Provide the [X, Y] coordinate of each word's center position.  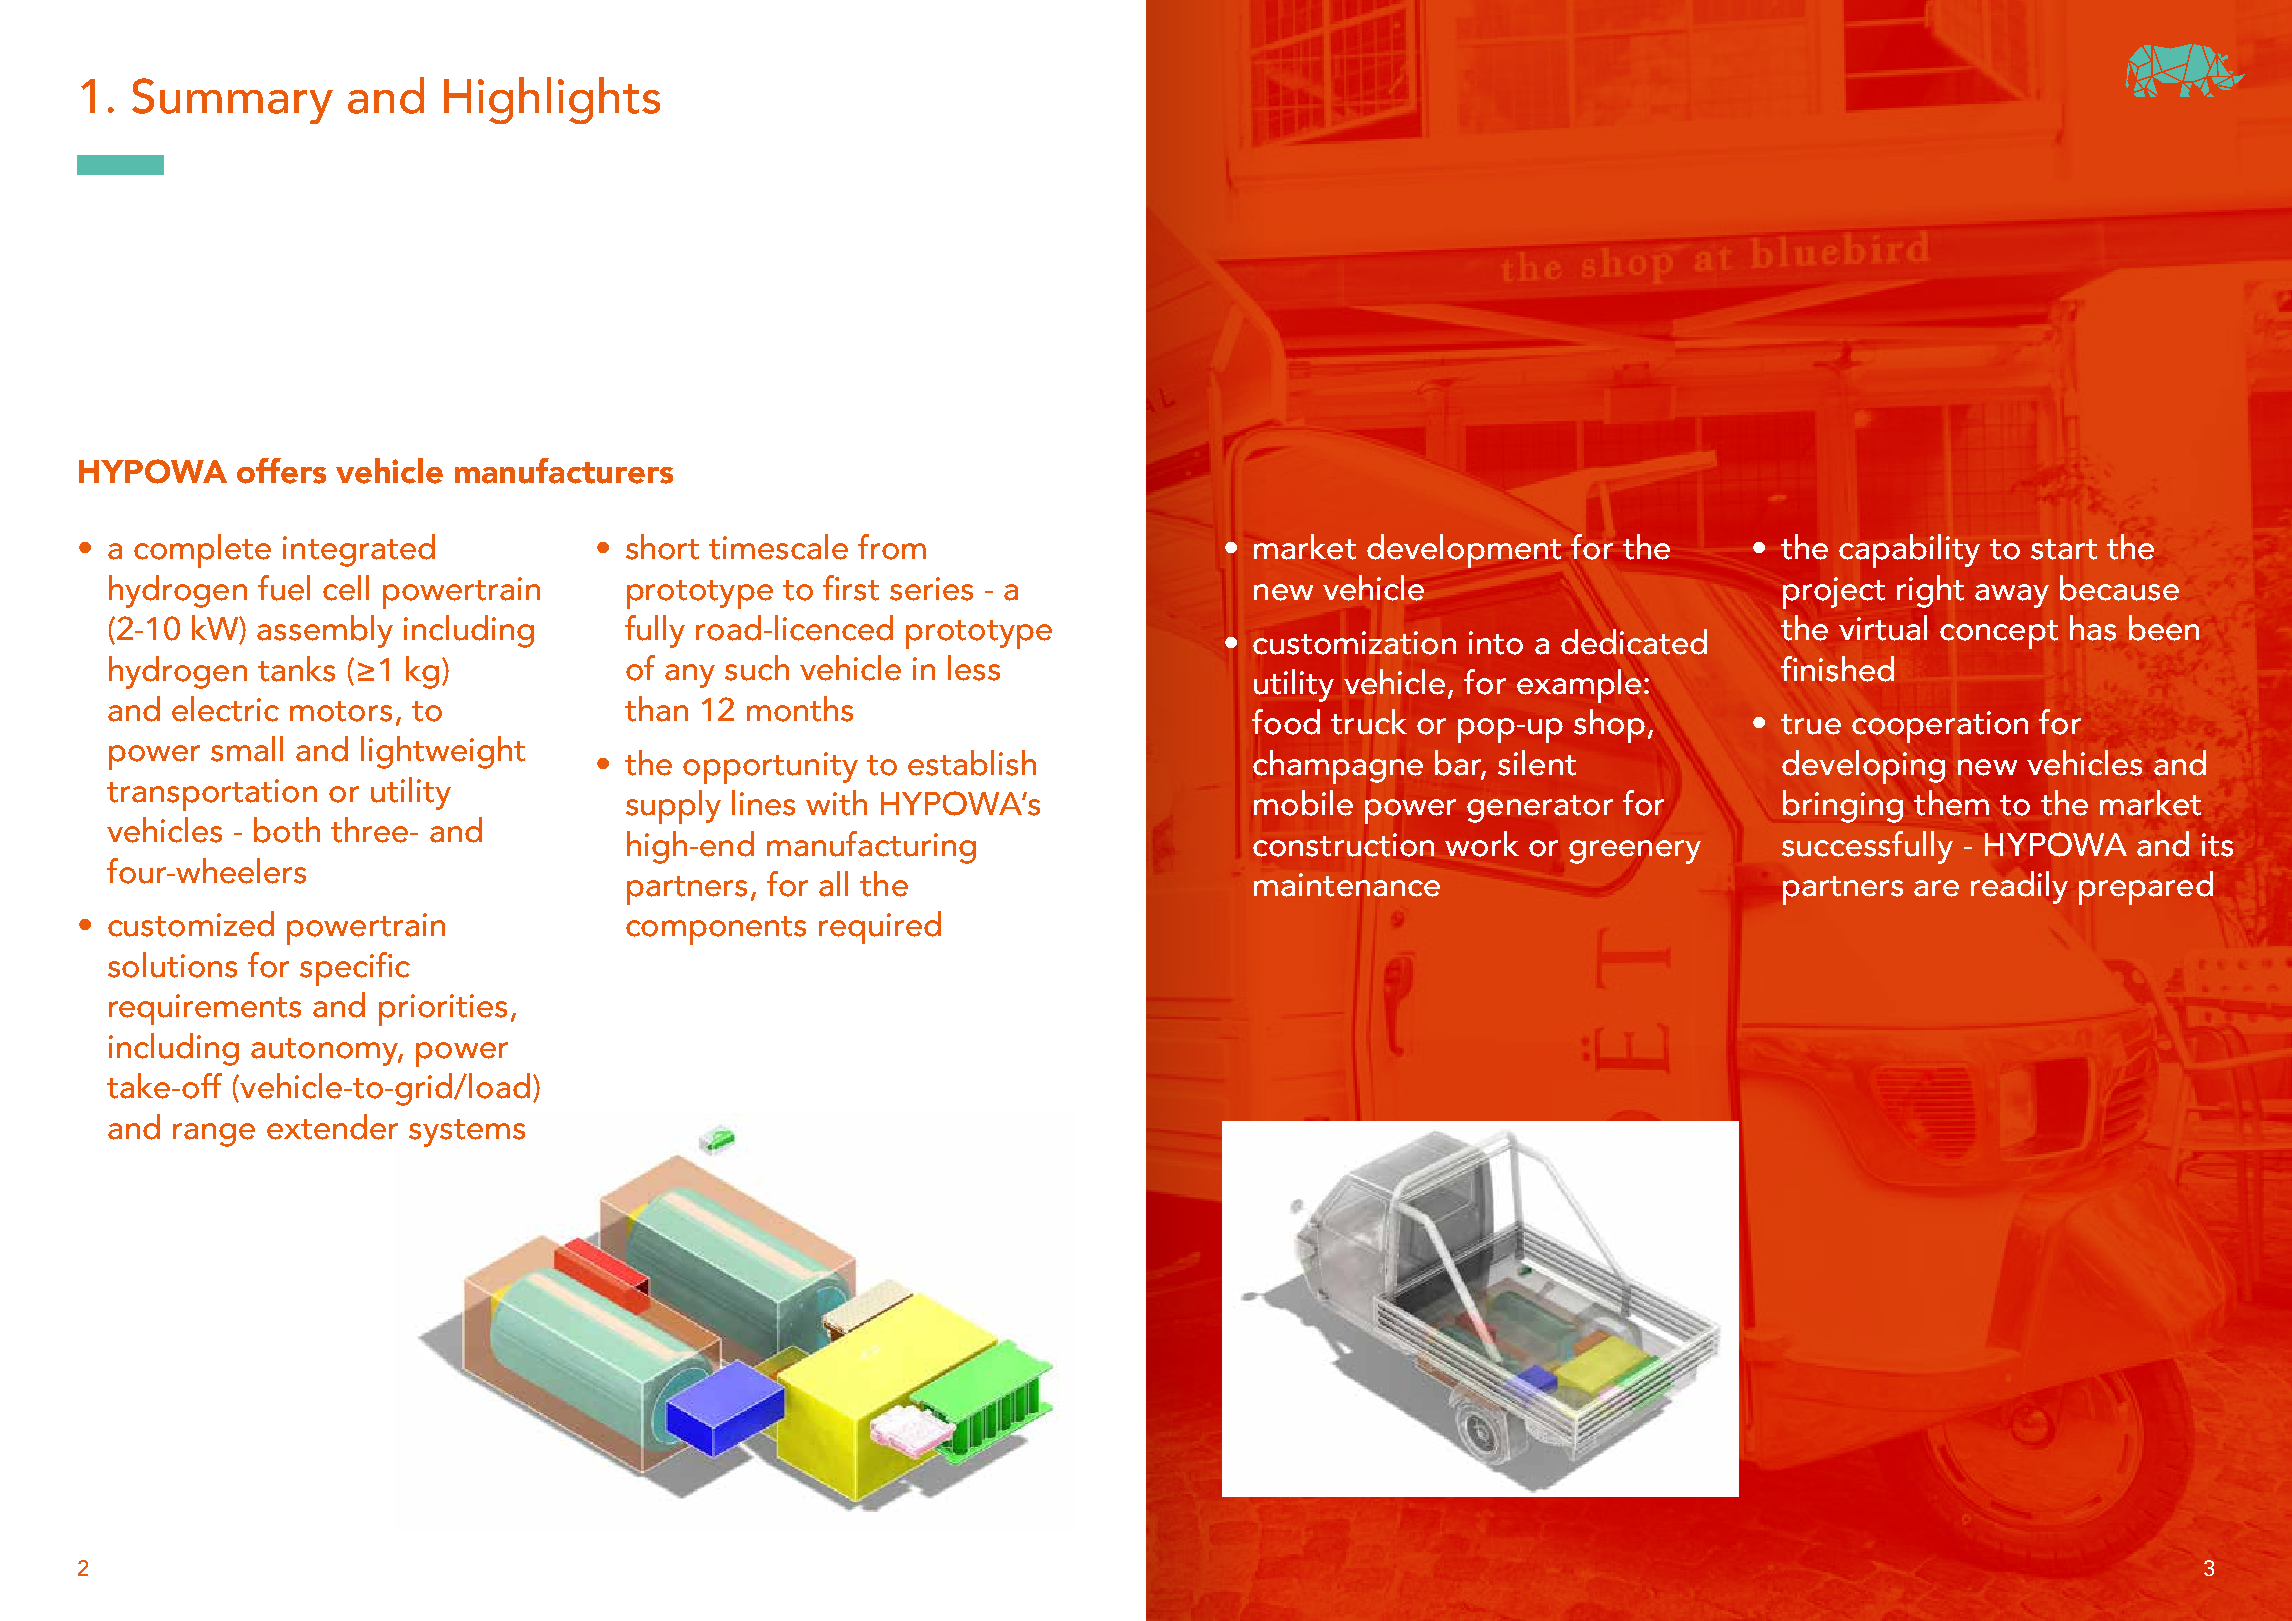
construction [1343, 845]
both [287, 830]
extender [332, 1127]
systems [467, 1133]
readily [2019, 887]
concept [1999, 634]
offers [281, 471]
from [892, 547]
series [931, 589]
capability [1909, 551]
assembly [325, 631]
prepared [2146, 888]
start [2064, 549]
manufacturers [564, 471]
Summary [232, 101]
